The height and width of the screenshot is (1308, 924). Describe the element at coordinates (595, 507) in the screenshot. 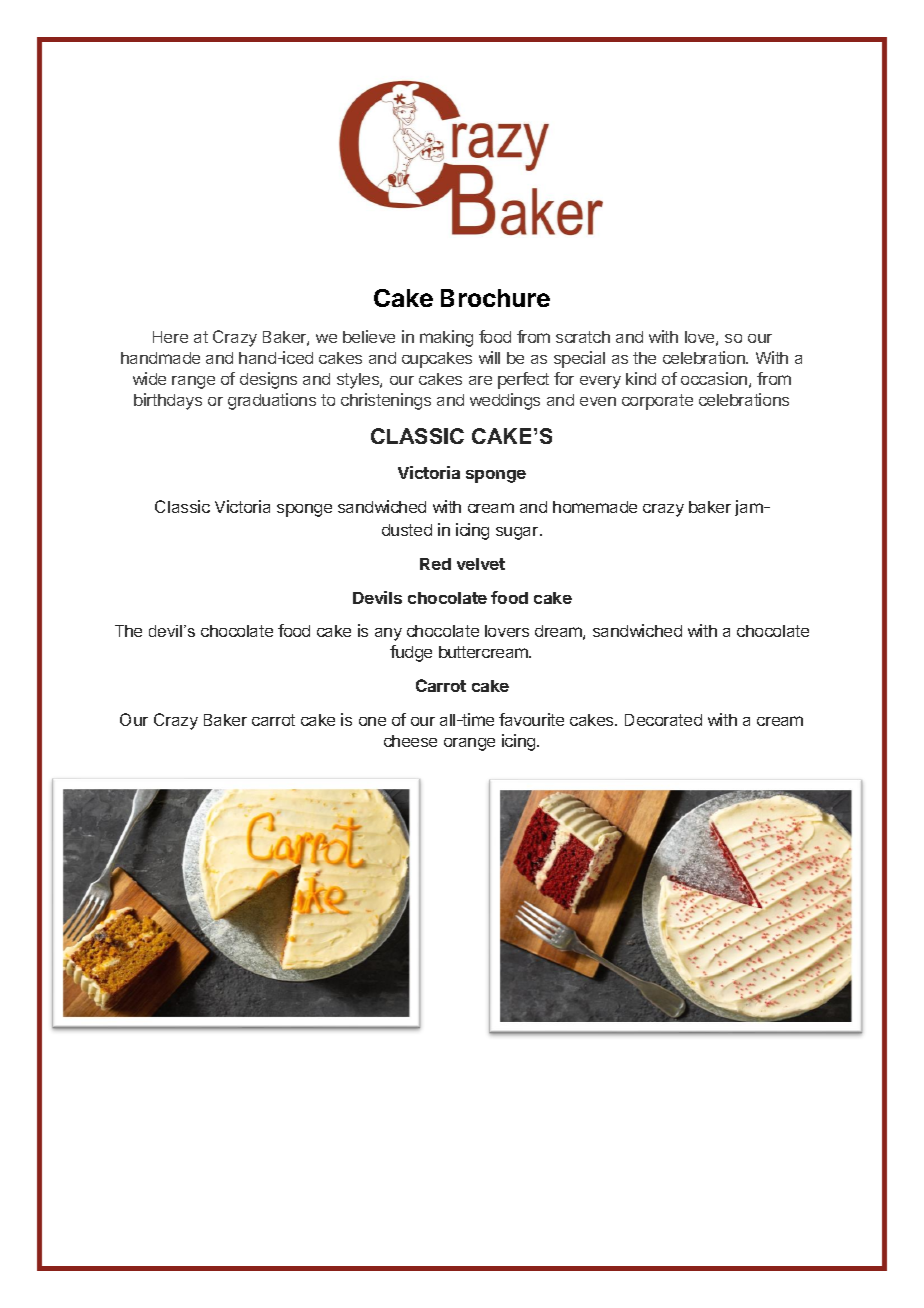

I see `homemade` at that location.
